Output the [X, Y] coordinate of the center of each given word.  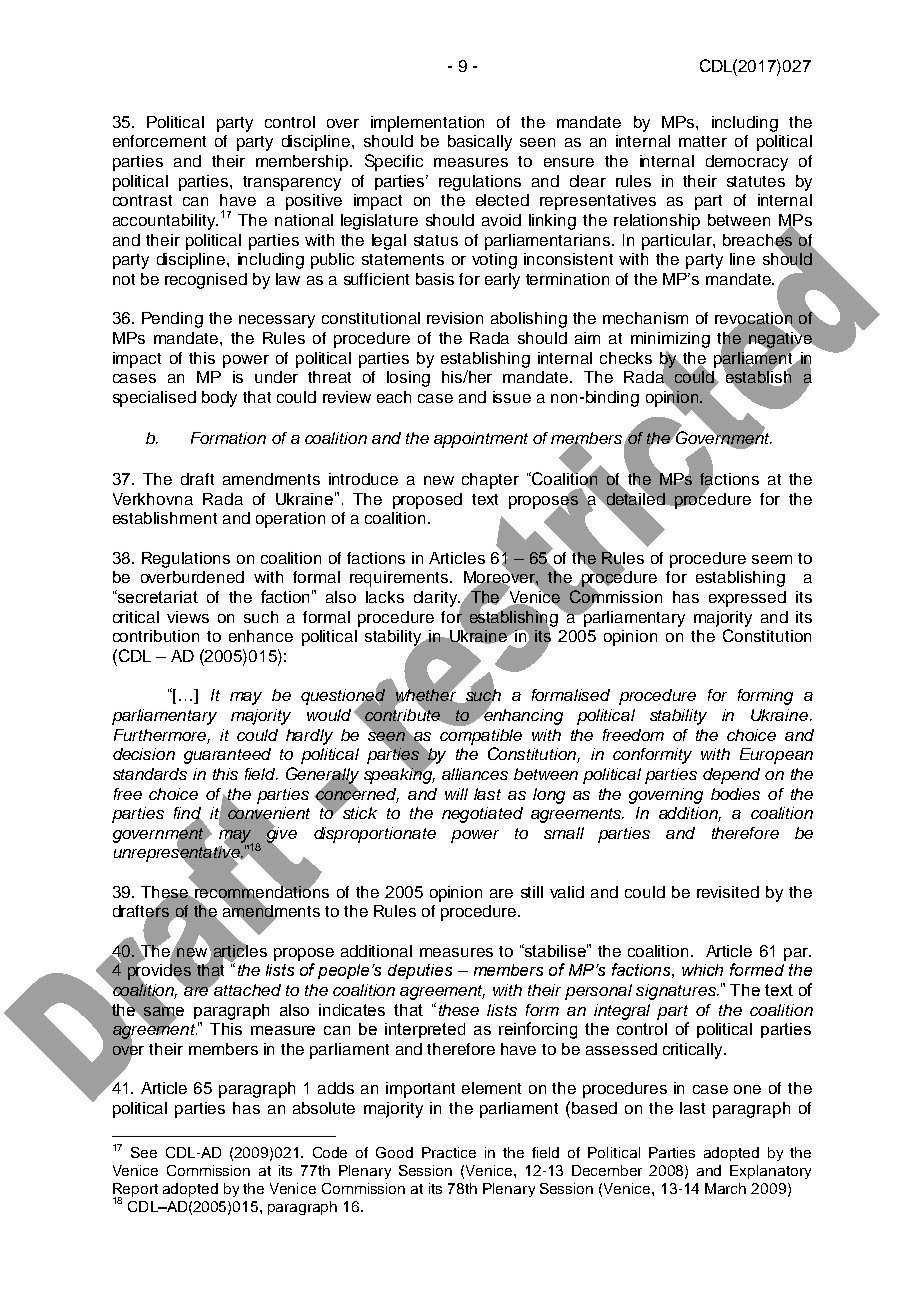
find [188, 814]
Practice [449, 1152]
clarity [437, 599]
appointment [481, 440]
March [725, 1188]
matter [703, 141]
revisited [728, 892]
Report [135, 1191]
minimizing [670, 340]
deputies [420, 971]
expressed [747, 599]
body [219, 399]
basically [480, 143]
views [188, 617]
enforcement [159, 141]
